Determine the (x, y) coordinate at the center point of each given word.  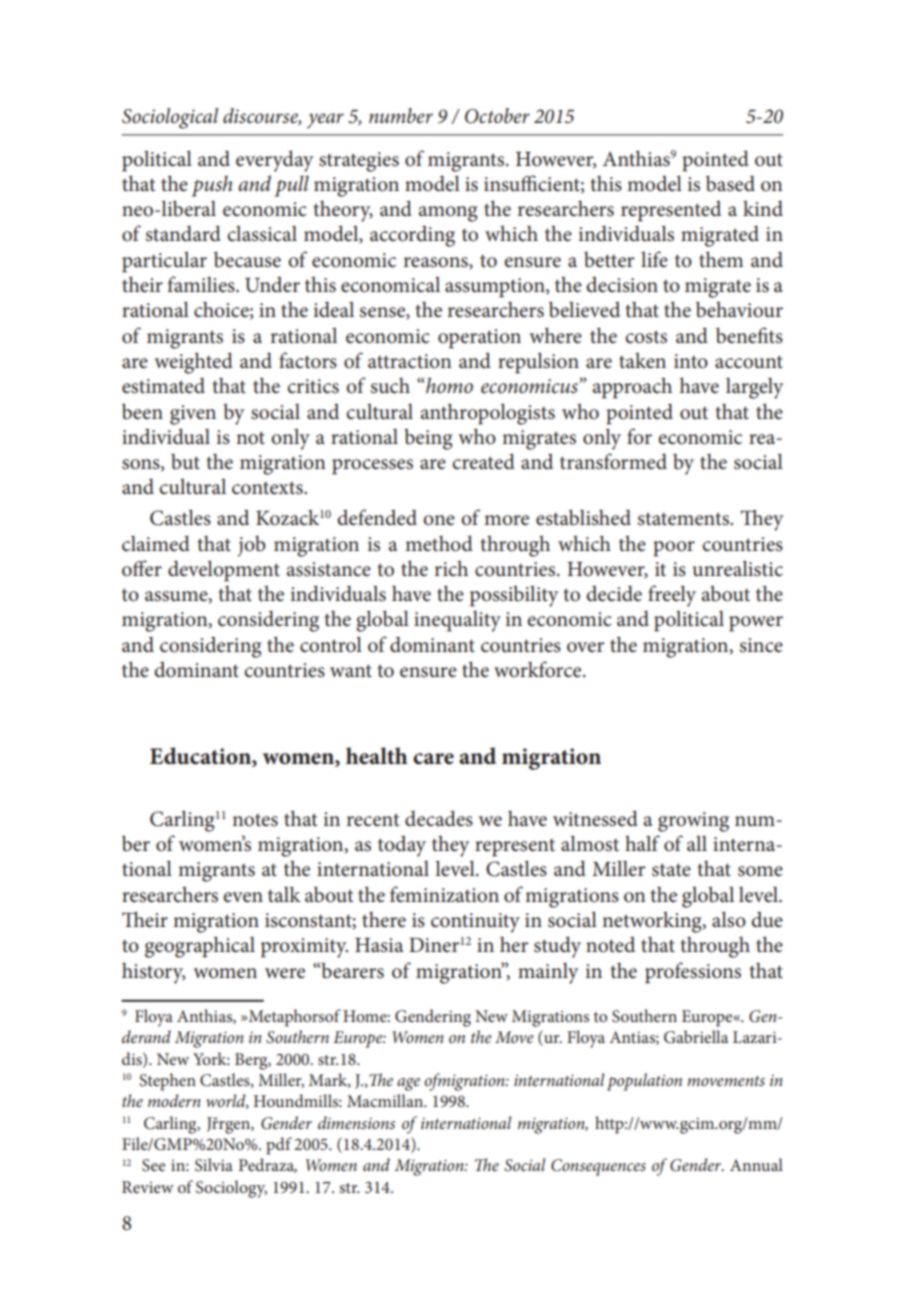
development (224, 571)
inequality (457, 621)
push (211, 186)
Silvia (214, 1165)
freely (672, 596)
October (497, 116)
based (730, 183)
